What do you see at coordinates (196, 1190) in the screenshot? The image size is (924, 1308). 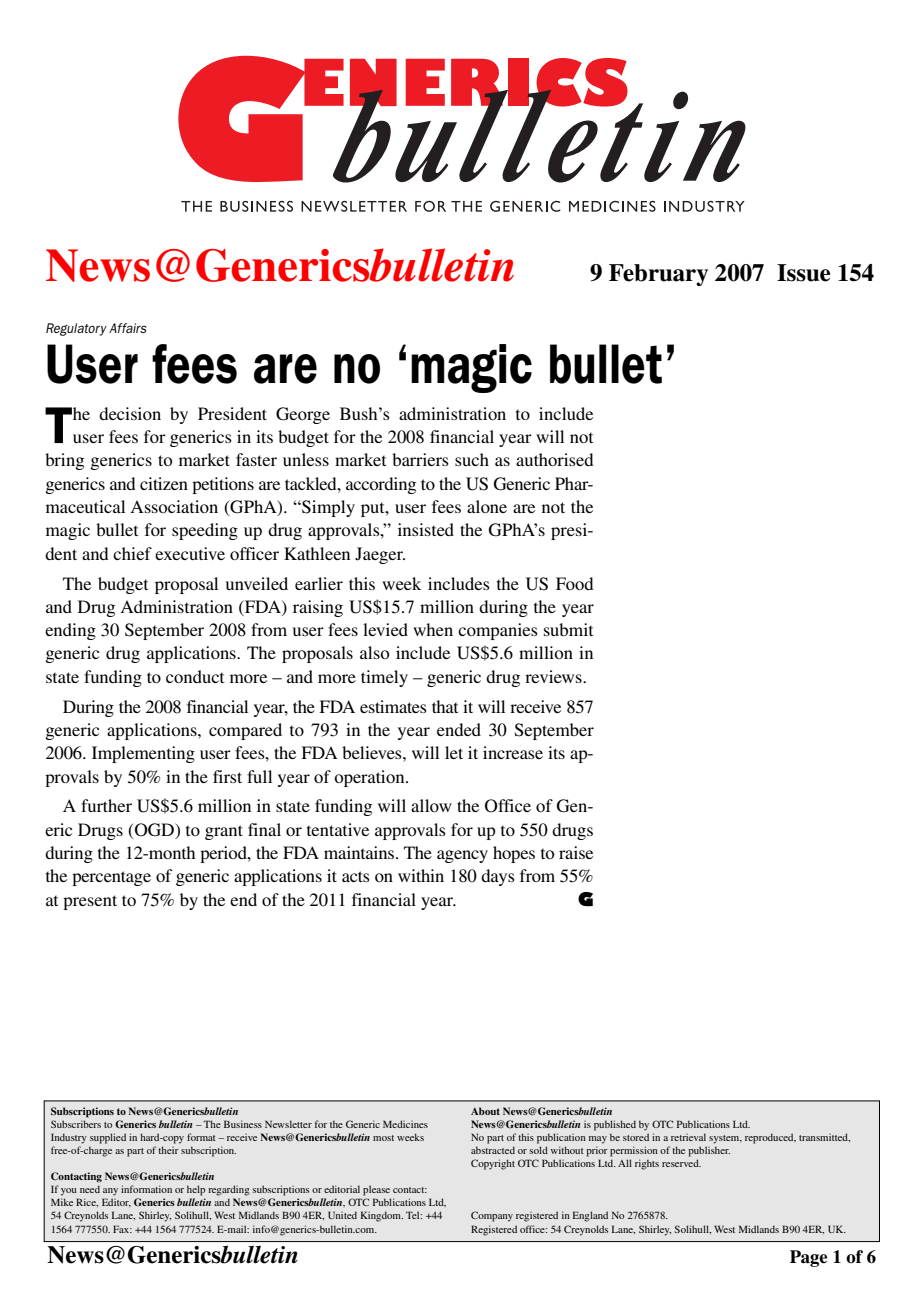 I see `help` at bounding box center [196, 1190].
